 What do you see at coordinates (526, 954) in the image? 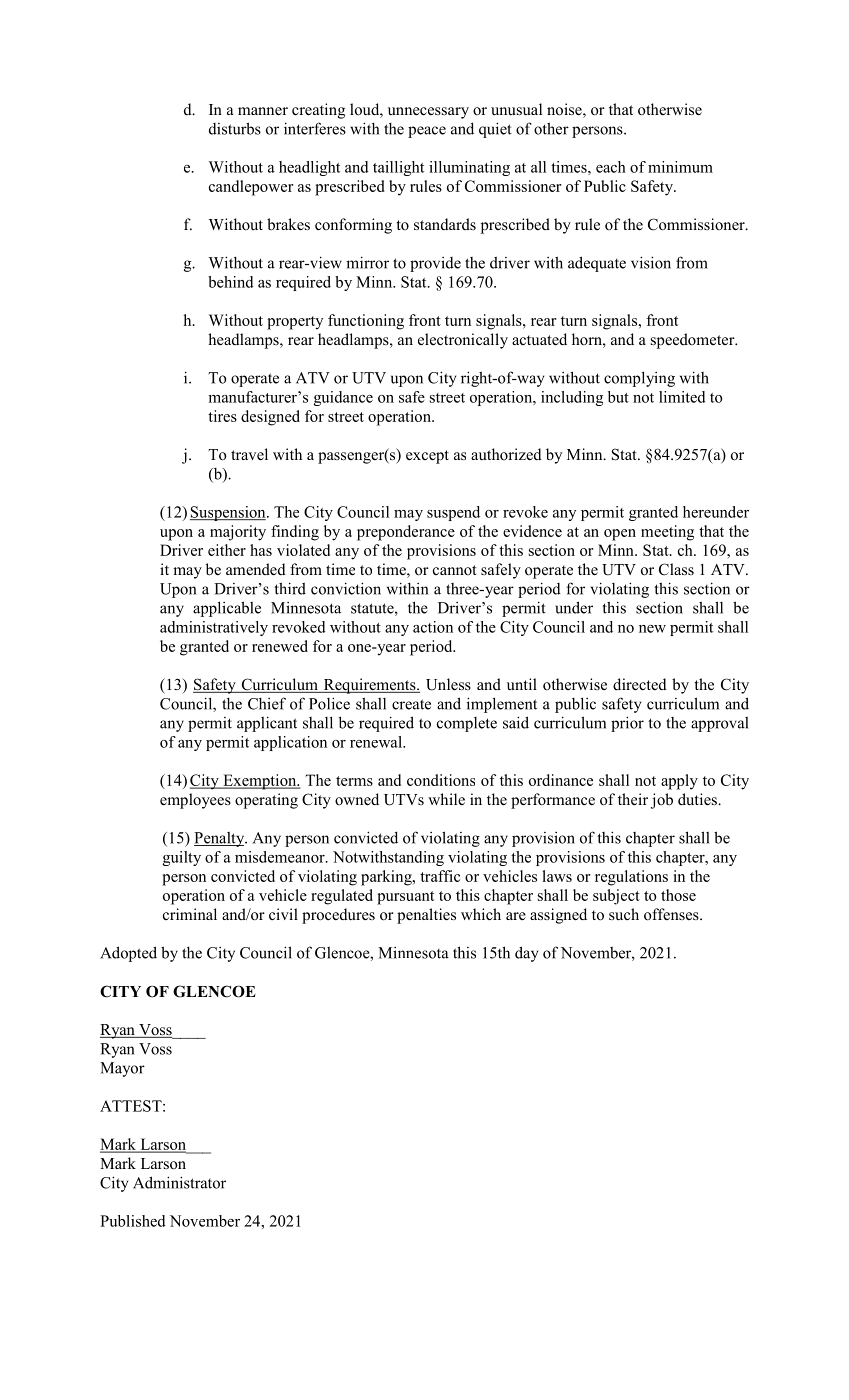
I see `day` at bounding box center [526, 954].
